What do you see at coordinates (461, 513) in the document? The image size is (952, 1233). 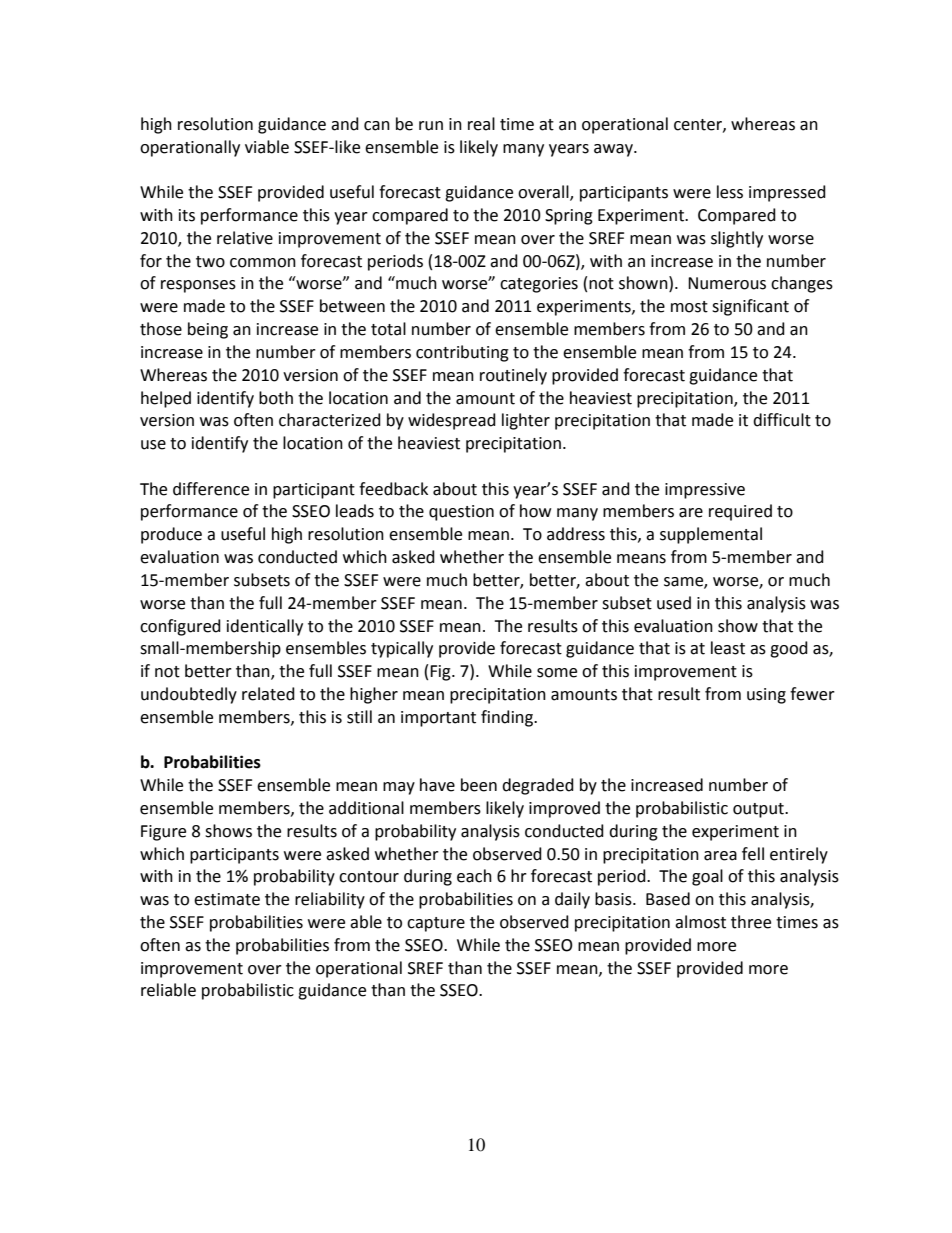 I see `question` at bounding box center [461, 513].
